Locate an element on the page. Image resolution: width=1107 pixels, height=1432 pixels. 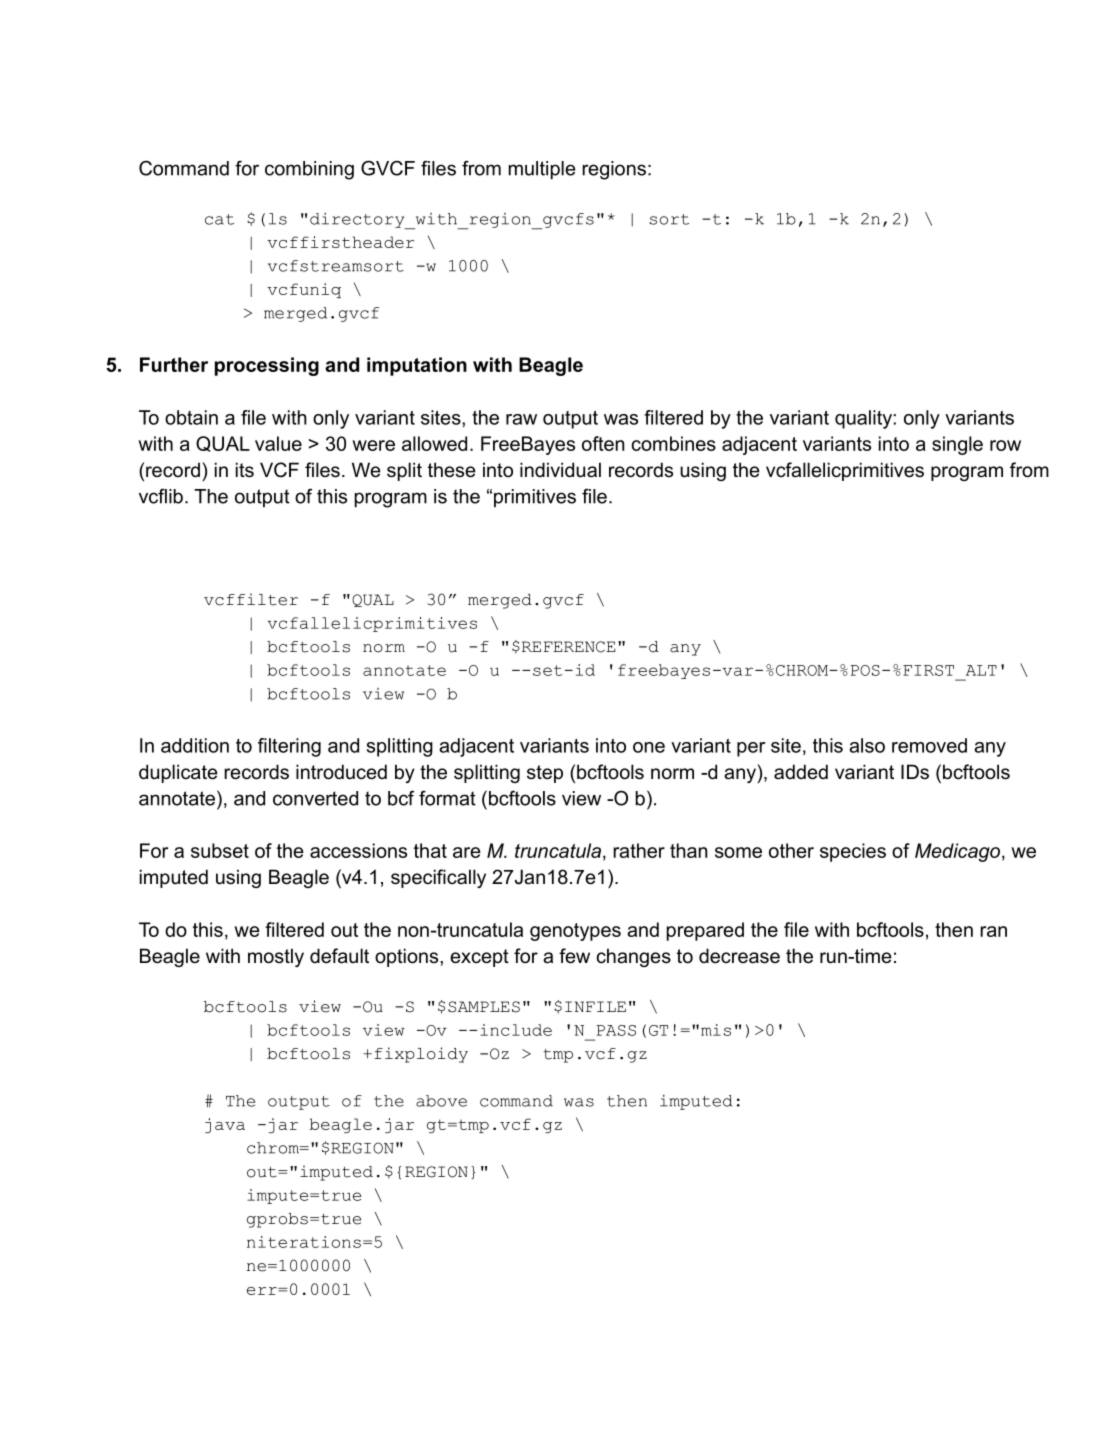
multiple is located at coordinates (542, 170).
